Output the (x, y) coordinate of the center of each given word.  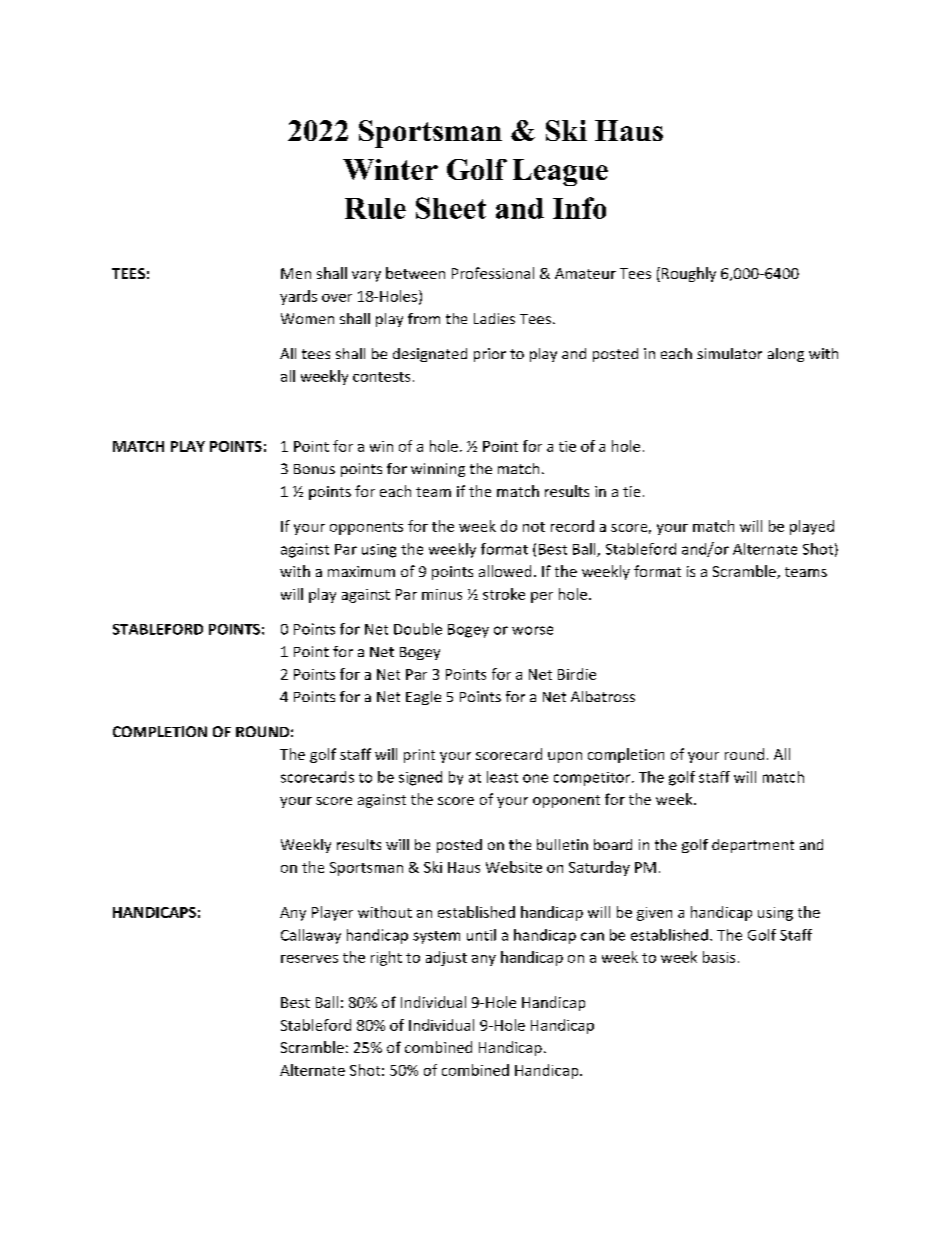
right (386, 958)
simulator (729, 353)
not (534, 527)
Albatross (603, 696)
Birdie (577, 674)
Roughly (689, 274)
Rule (375, 208)
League (560, 172)
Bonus (314, 469)
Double (418, 629)
